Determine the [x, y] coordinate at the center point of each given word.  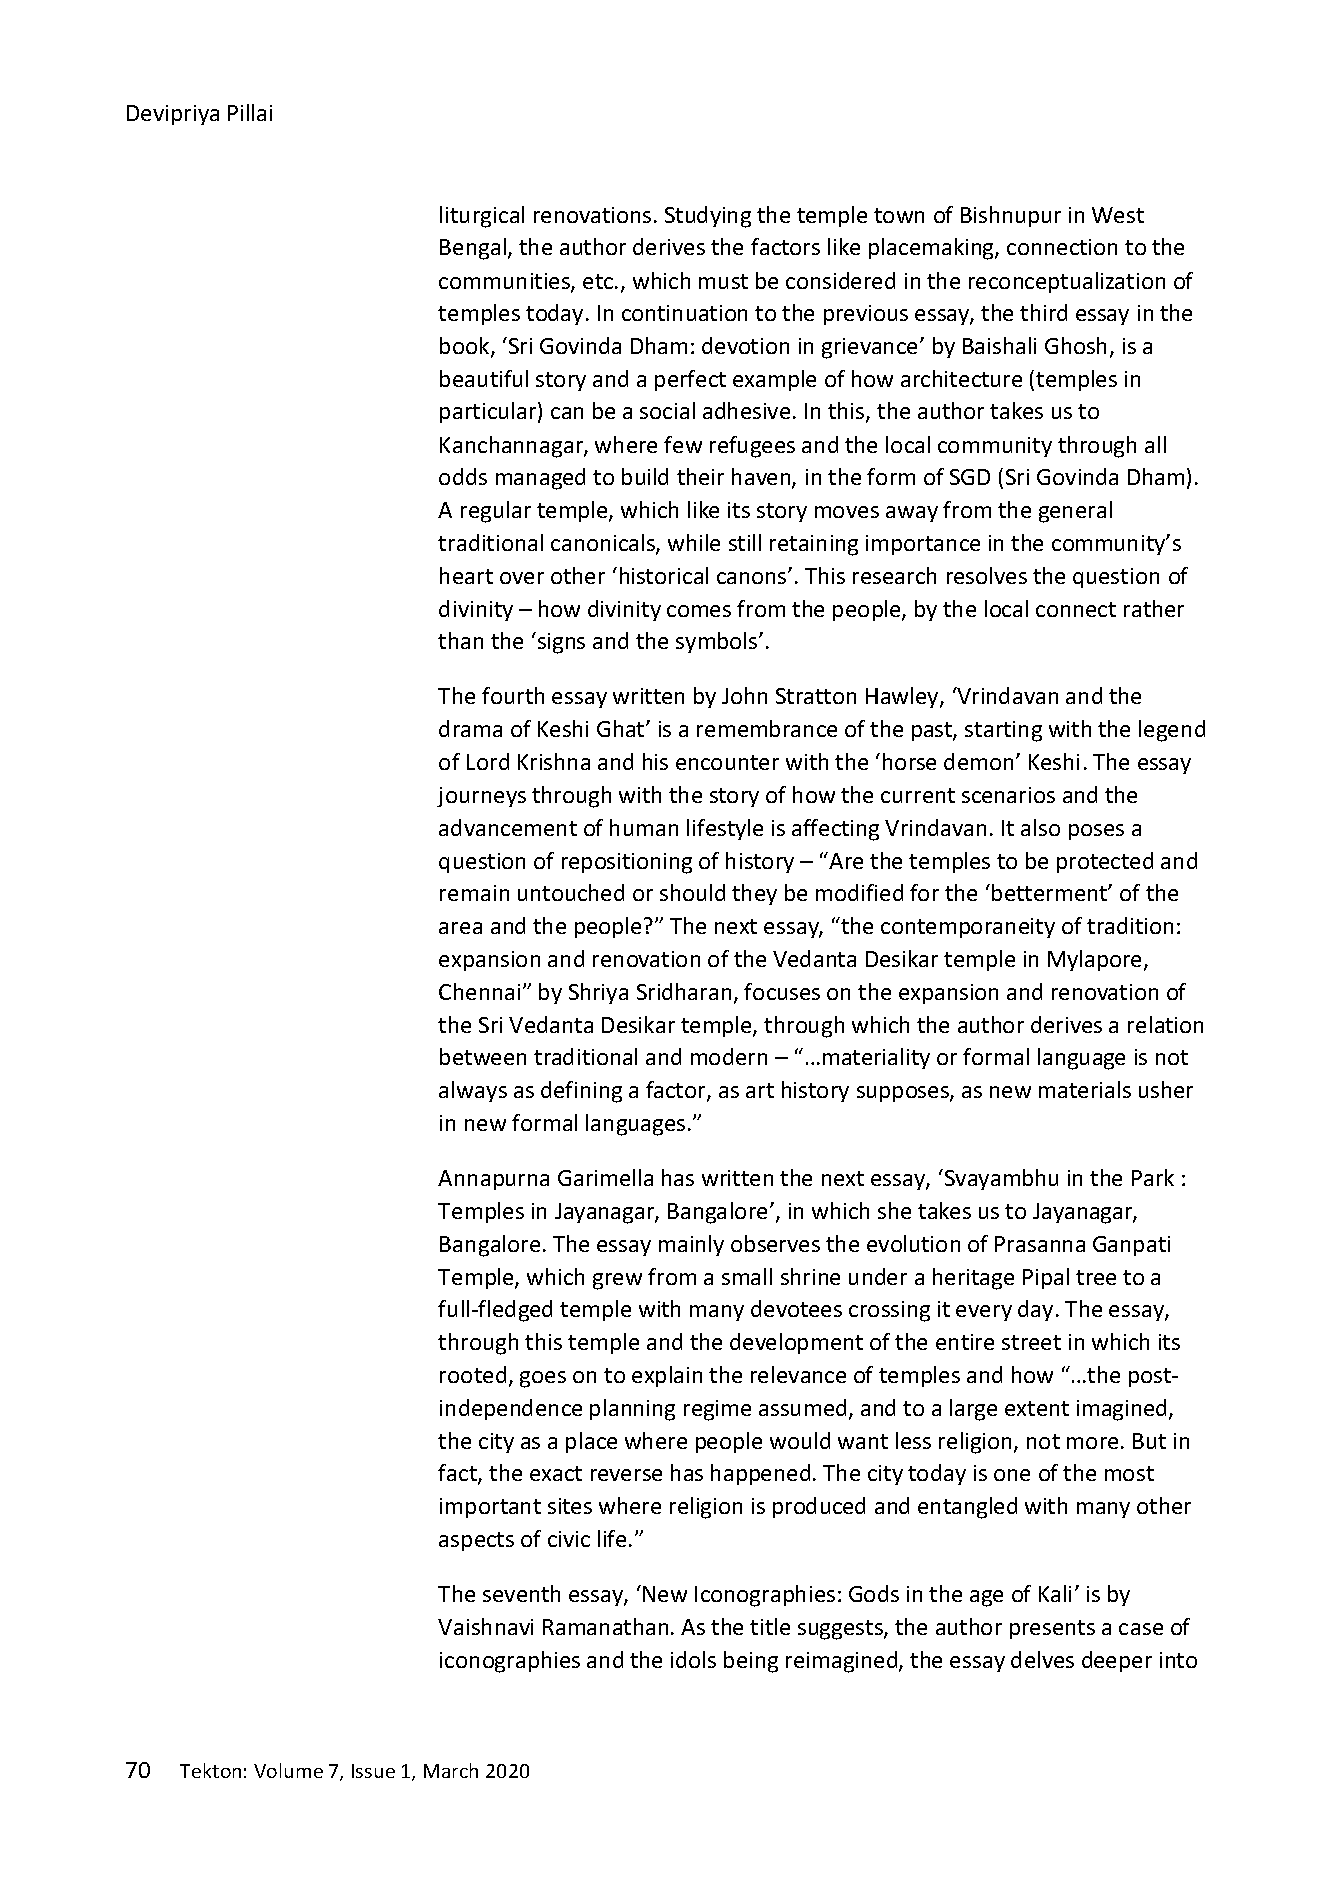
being [751, 1662]
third [1043, 312]
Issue [373, 1771]
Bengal [473, 249]
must [723, 281]
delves [1042, 1659]
